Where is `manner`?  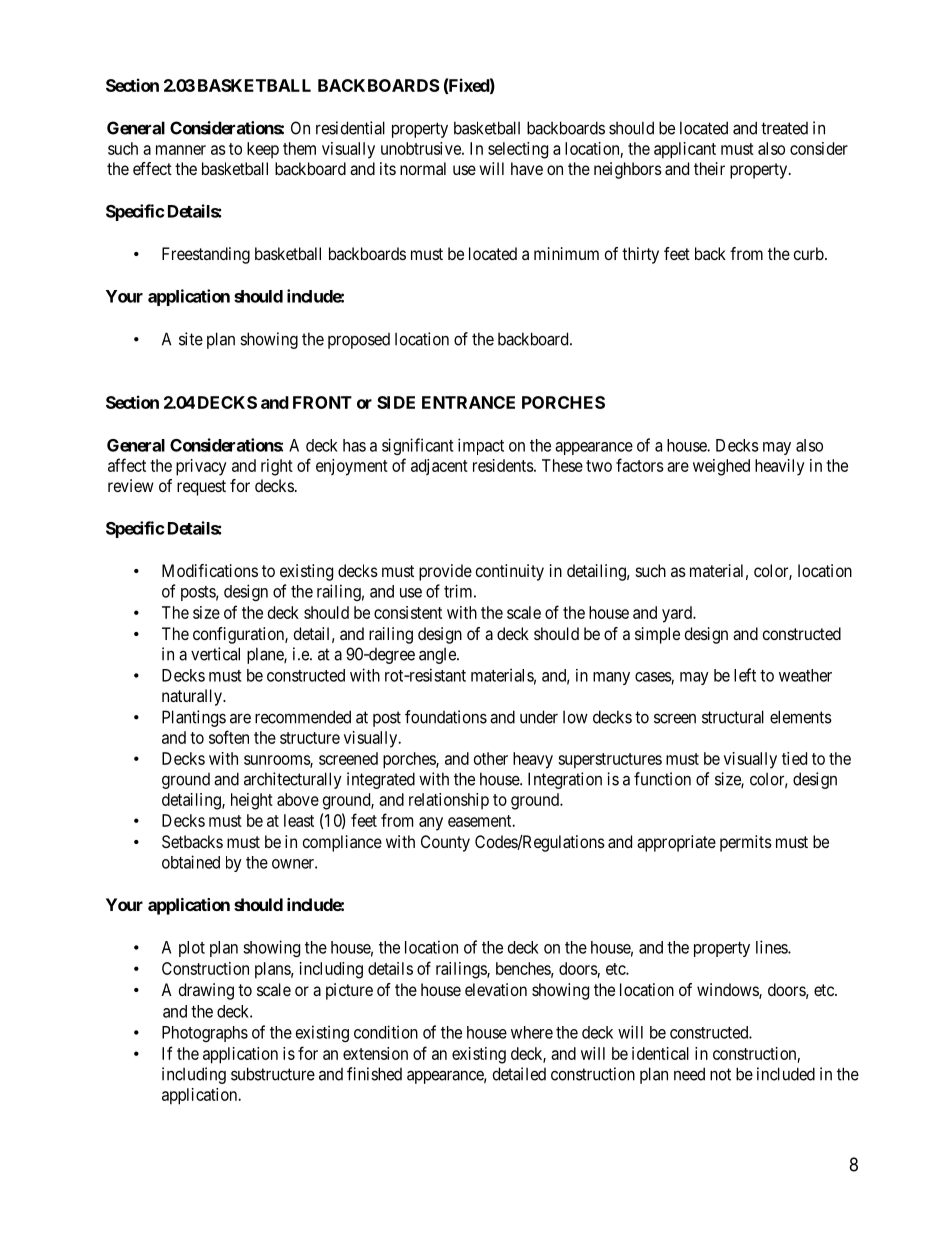
manner is located at coordinates (181, 150).
